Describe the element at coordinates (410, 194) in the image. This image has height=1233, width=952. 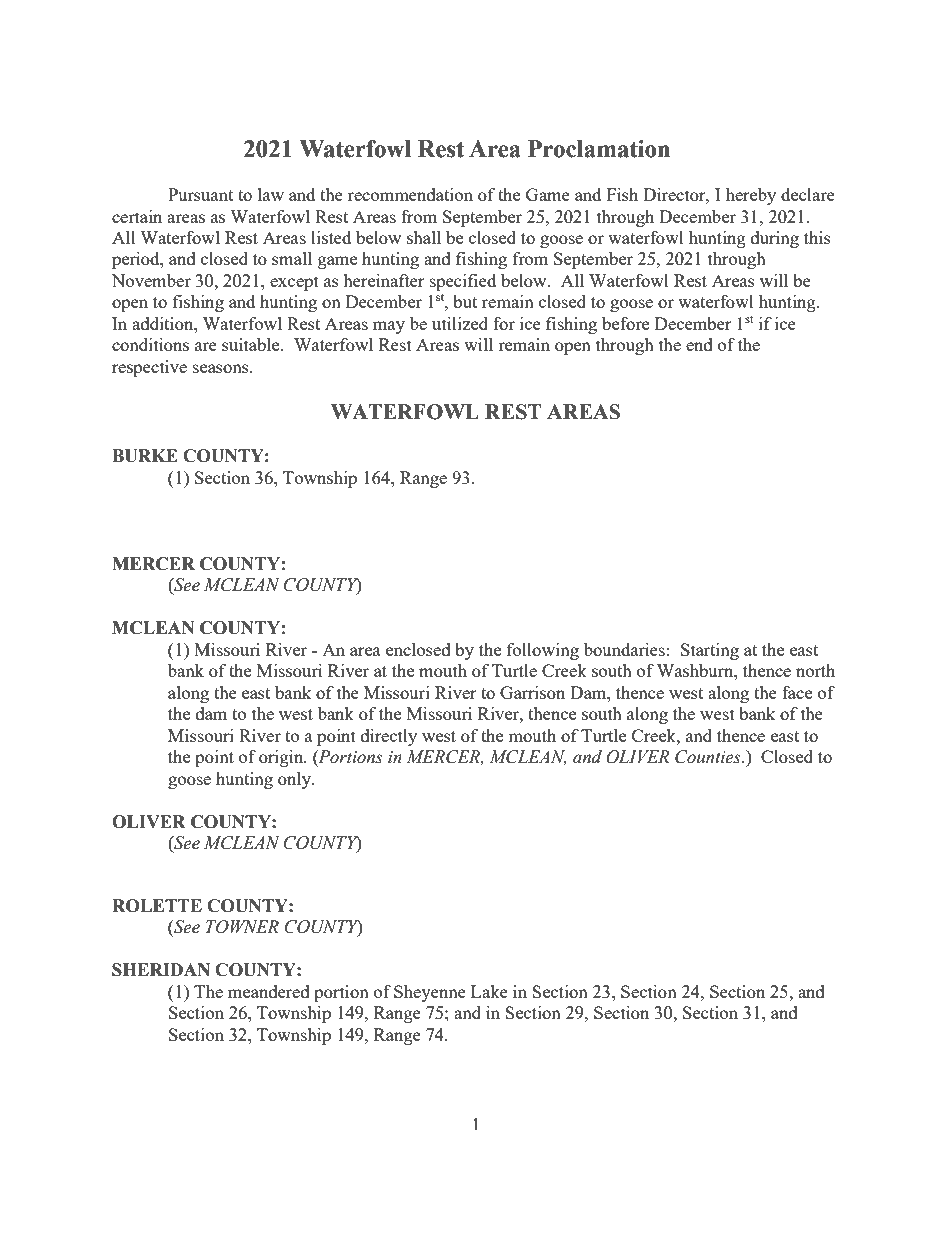
I see `recommendation` at that location.
